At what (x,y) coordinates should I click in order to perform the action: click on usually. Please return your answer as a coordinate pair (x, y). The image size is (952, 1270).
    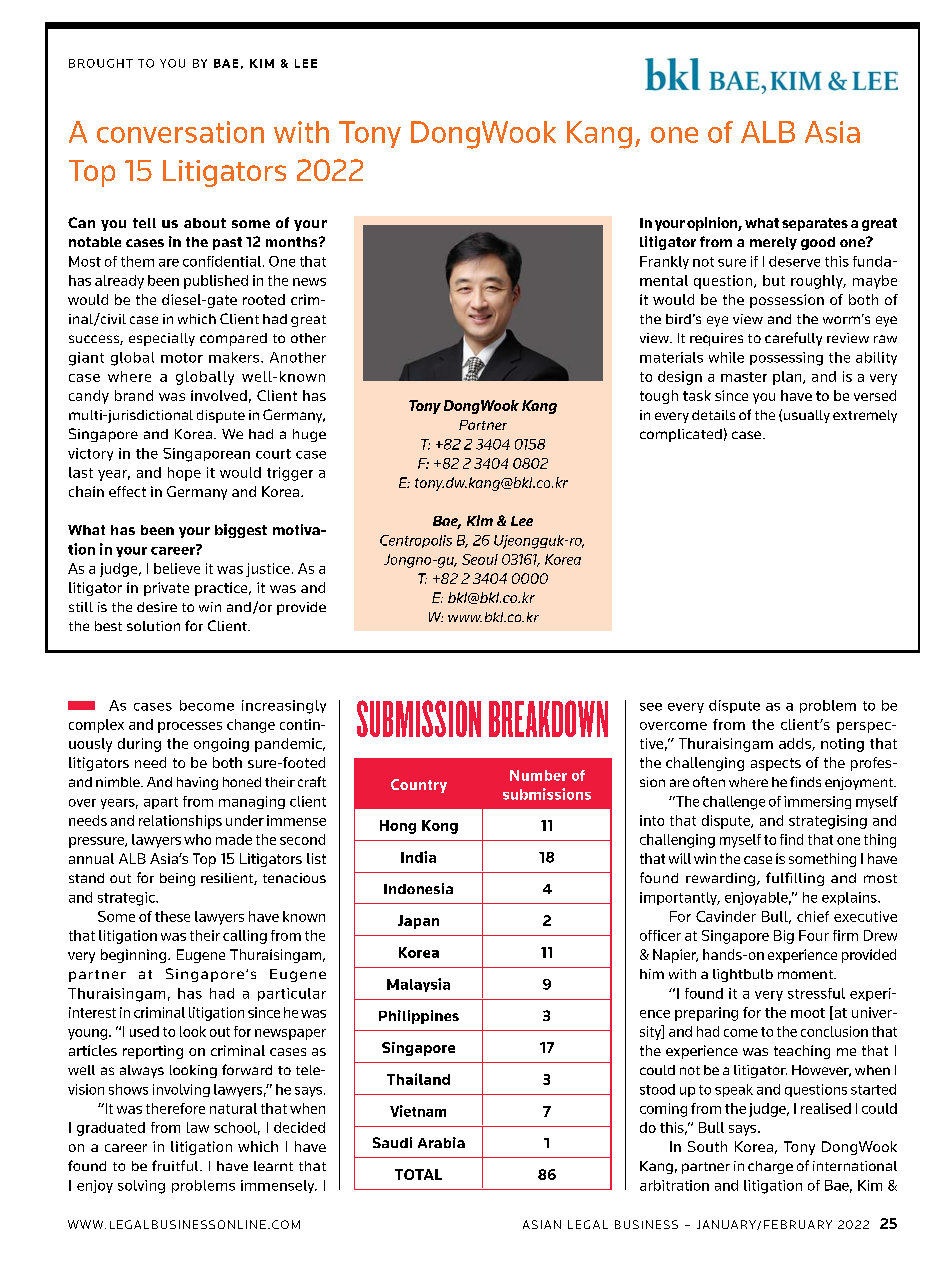
    Looking at the image, I should click on (807, 416).
